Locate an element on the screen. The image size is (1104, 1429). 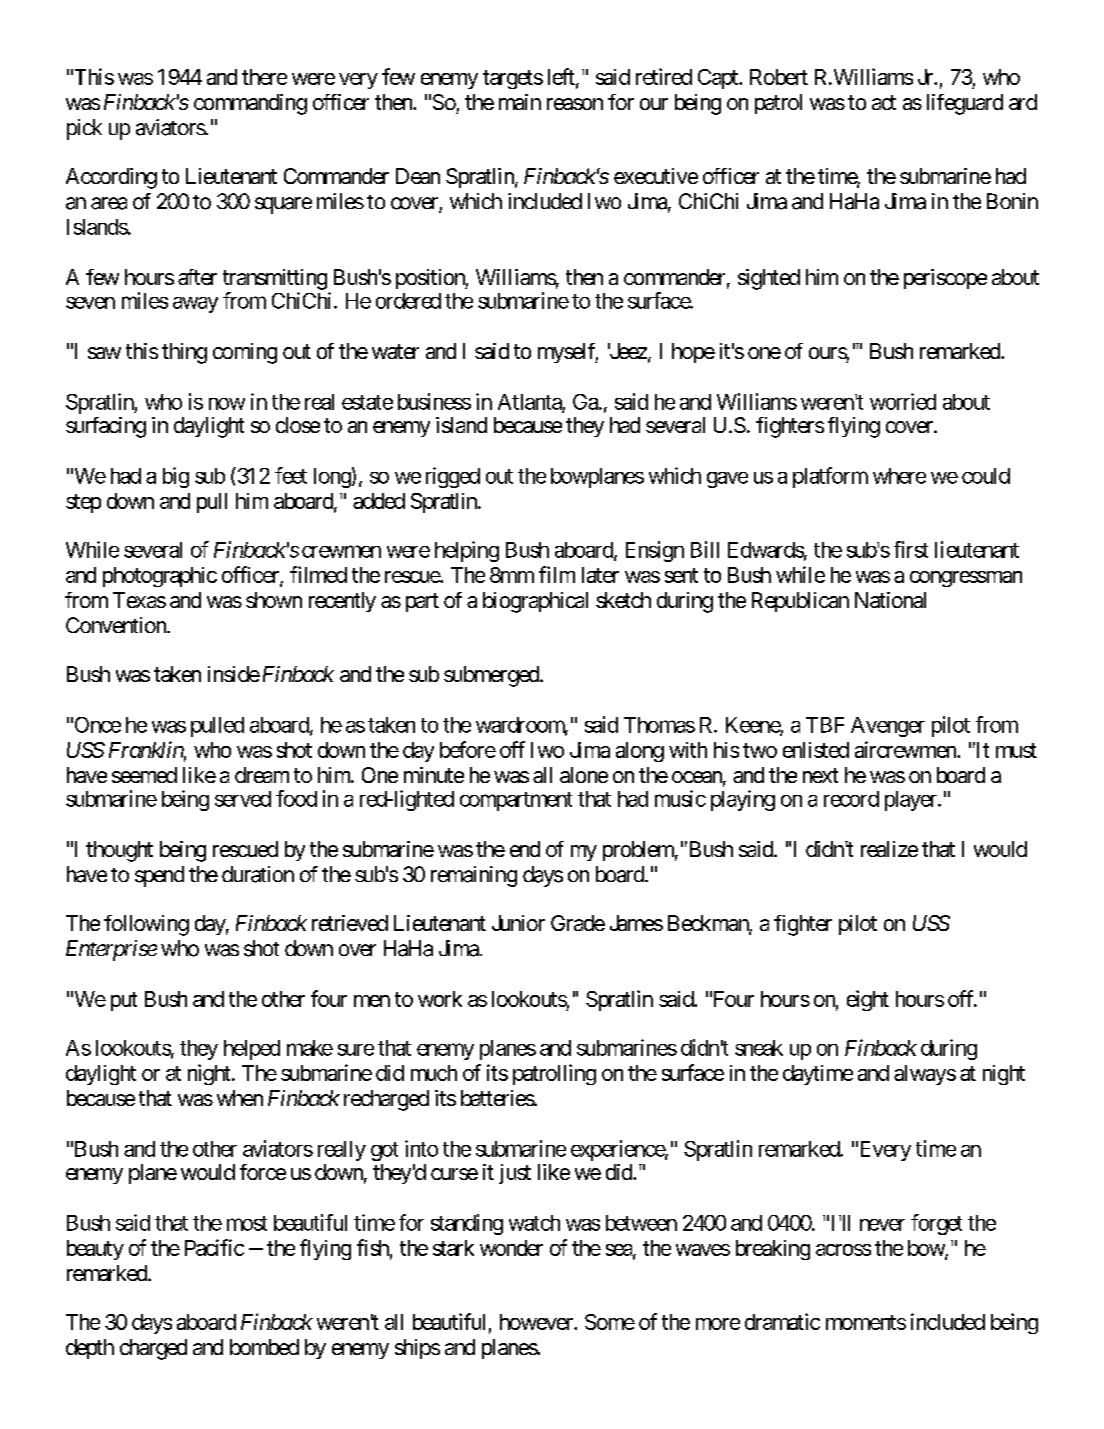
submerged is located at coordinates (492, 676).
